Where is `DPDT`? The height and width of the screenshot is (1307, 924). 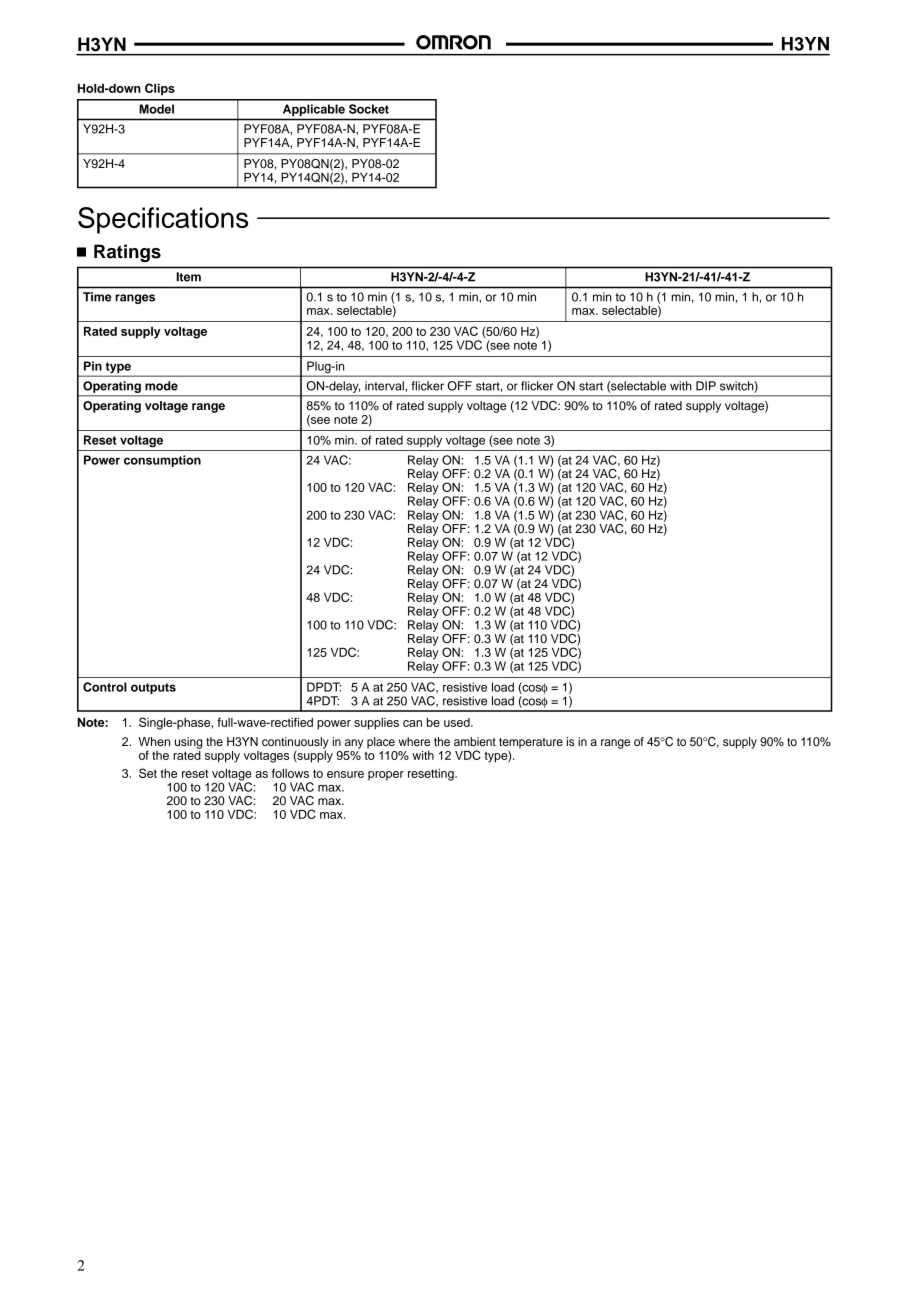 DPDT is located at coordinates (324, 687).
